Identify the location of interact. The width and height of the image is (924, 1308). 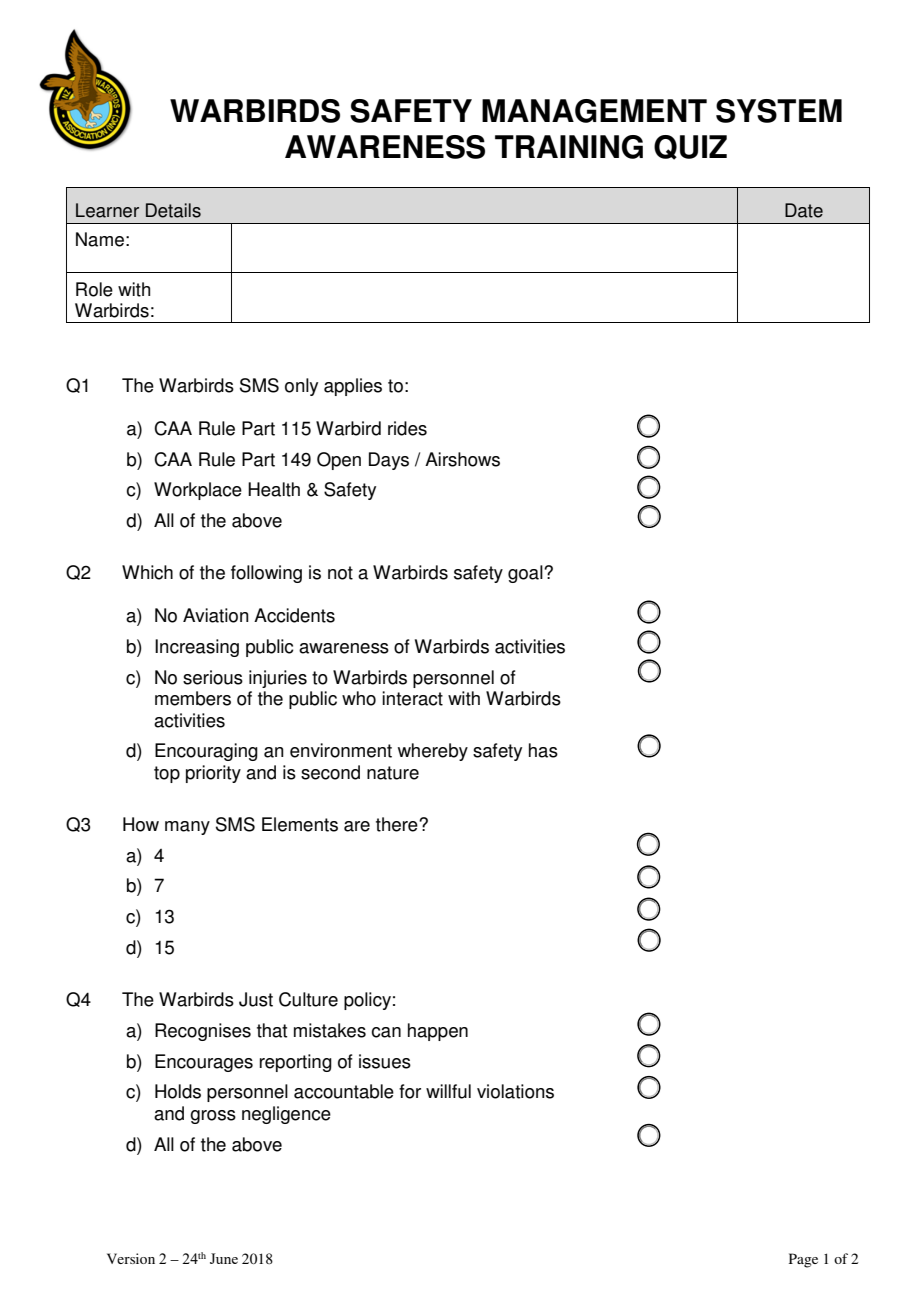
(412, 698).
